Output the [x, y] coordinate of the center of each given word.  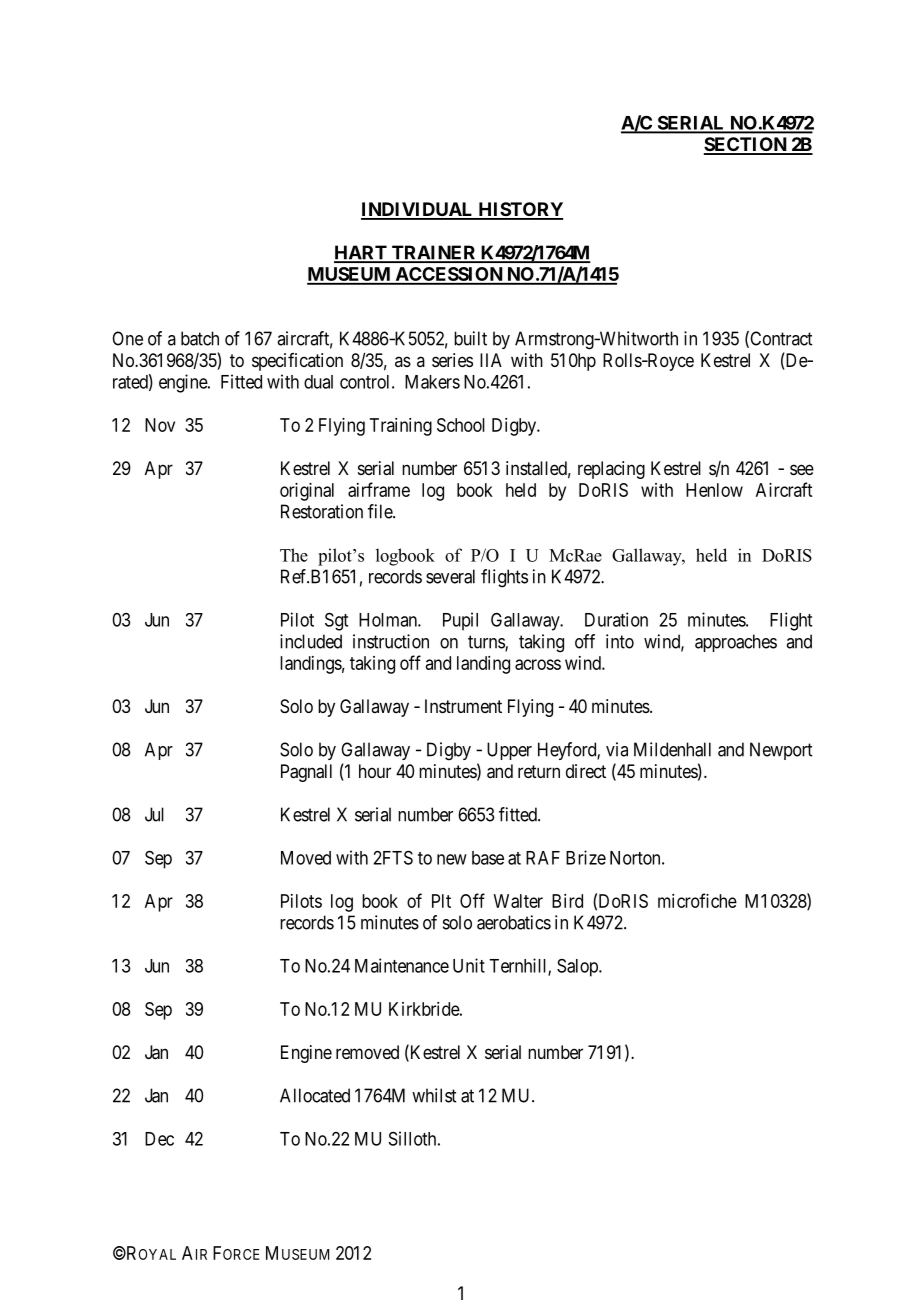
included [311, 641]
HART [361, 253]
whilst [434, 1095]
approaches [736, 643]
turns [487, 643]
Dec [159, 1139]
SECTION [746, 145]
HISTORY [519, 210]
